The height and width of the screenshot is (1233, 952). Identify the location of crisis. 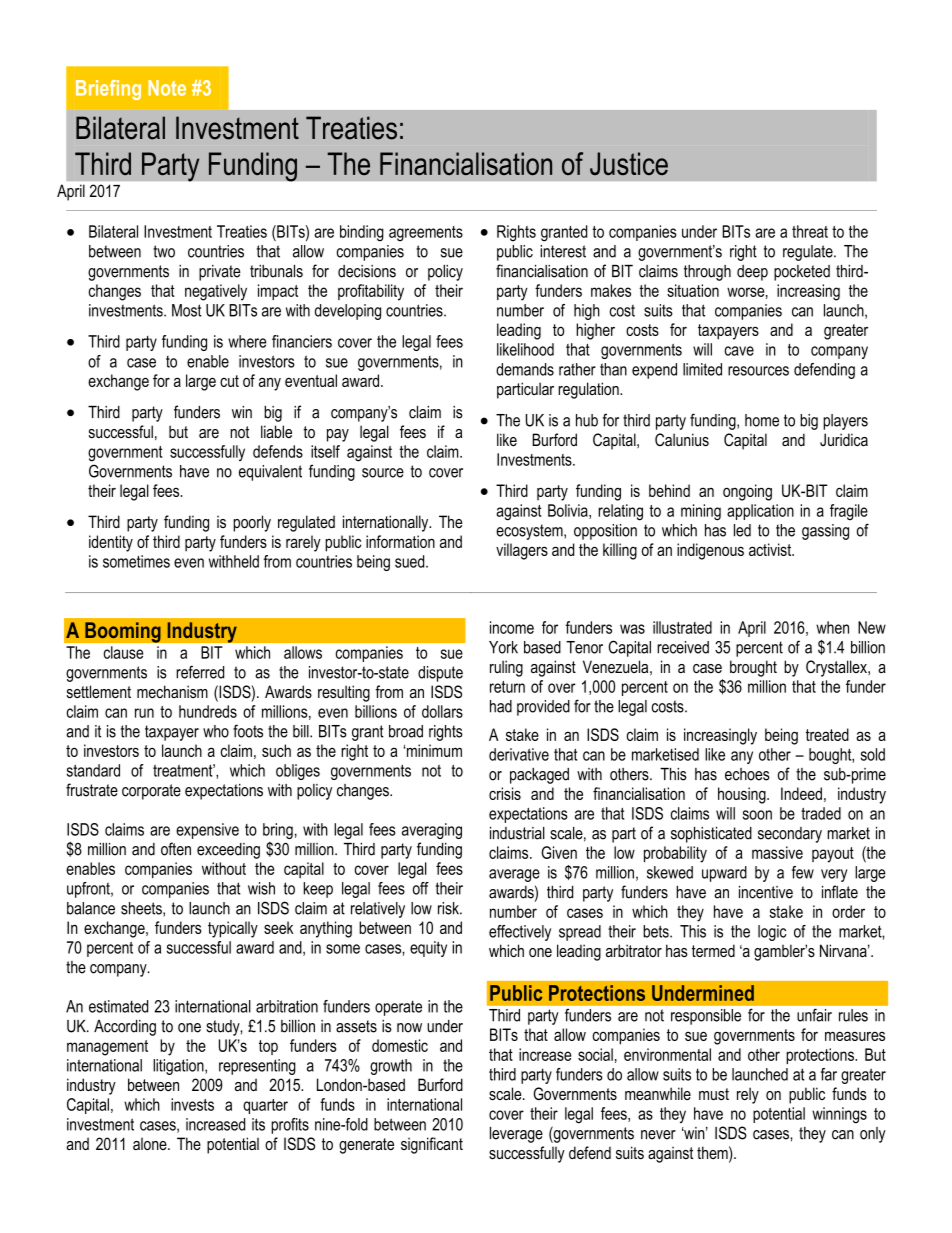
(505, 793).
